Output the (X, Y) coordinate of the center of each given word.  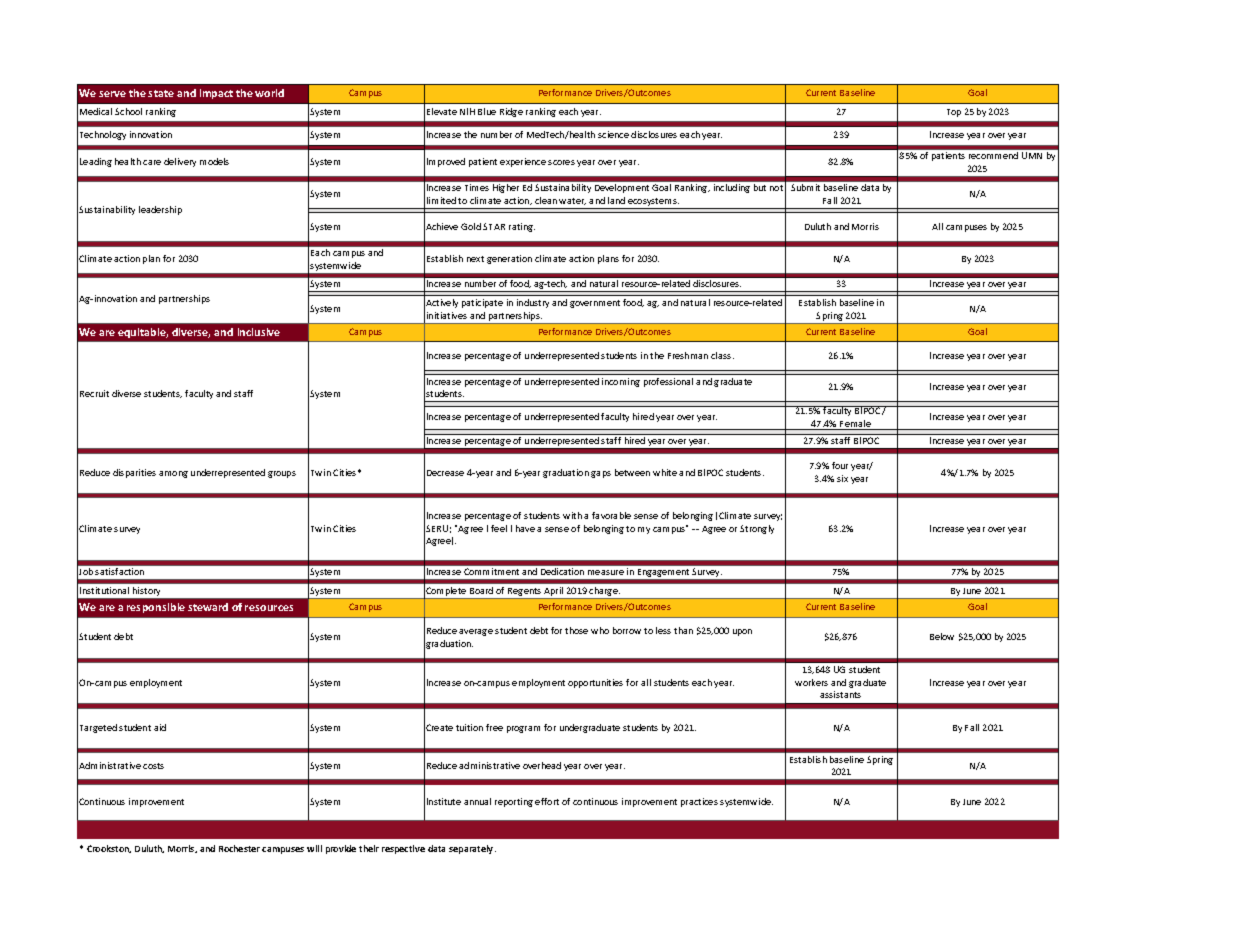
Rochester (239, 848)
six (842, 478)
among (173, 474)
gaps (601, 474)
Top (954, 113)
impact (216, 94)
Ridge (511, 112)
